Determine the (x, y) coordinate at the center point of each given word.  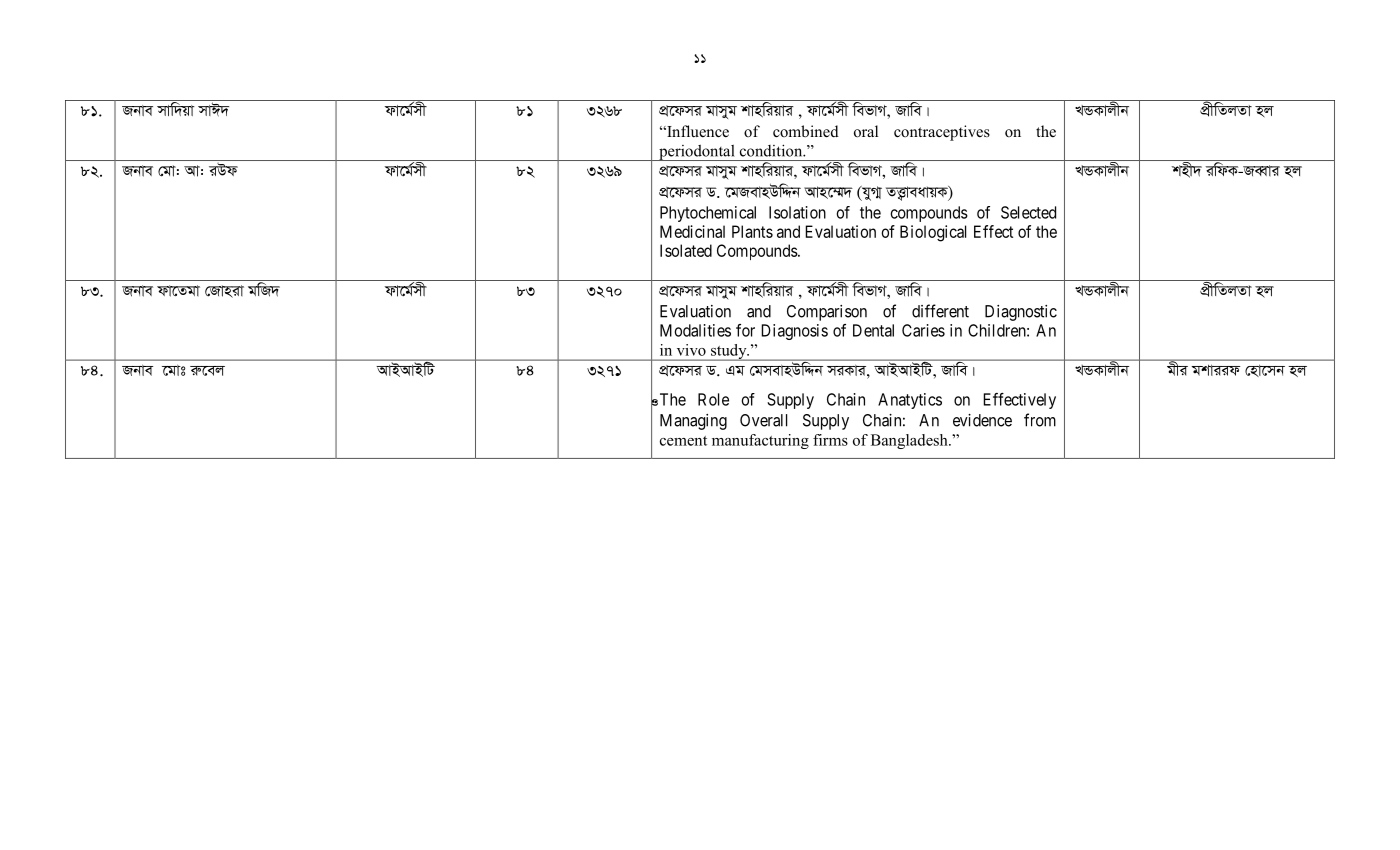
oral (866, 131)
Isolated (686, 250)
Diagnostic (1021, 313)
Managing (693, 422)
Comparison (827, 313)
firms (830, 440)
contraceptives (942, 133)
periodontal (697, 153)
